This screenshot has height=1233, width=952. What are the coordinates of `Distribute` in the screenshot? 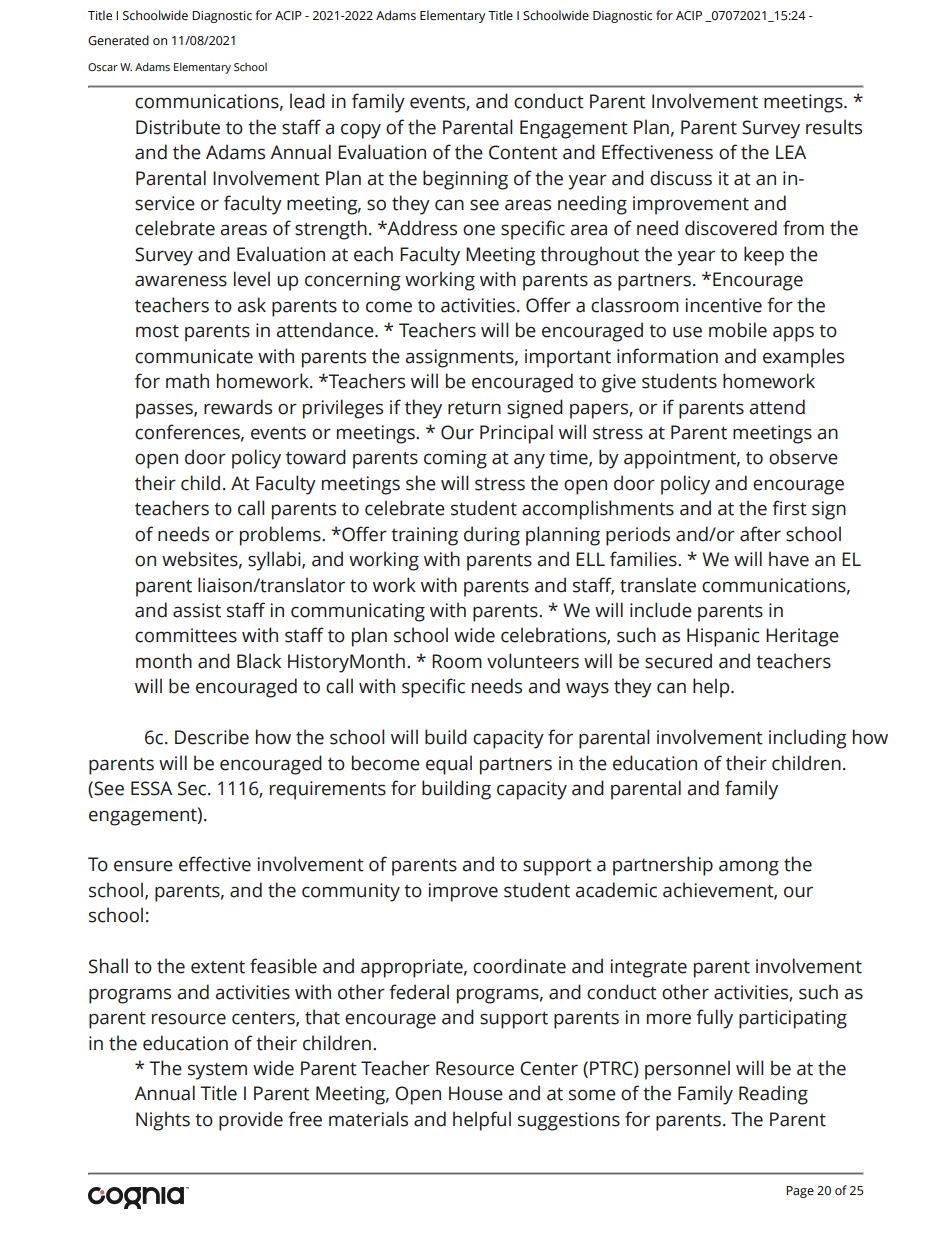 It's located at (178, 127).
